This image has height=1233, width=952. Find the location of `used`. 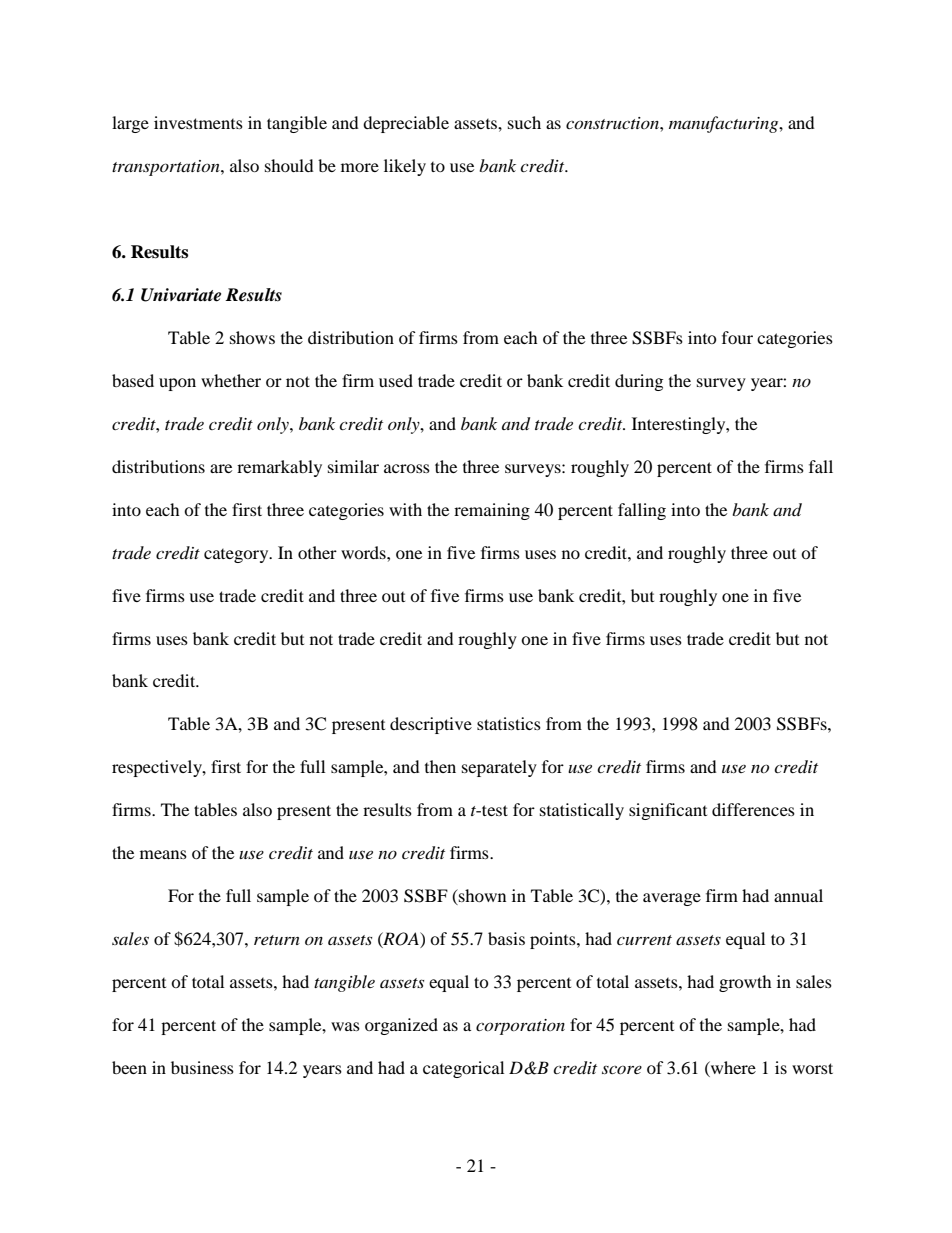

used is located at coordinates (396, 380).
